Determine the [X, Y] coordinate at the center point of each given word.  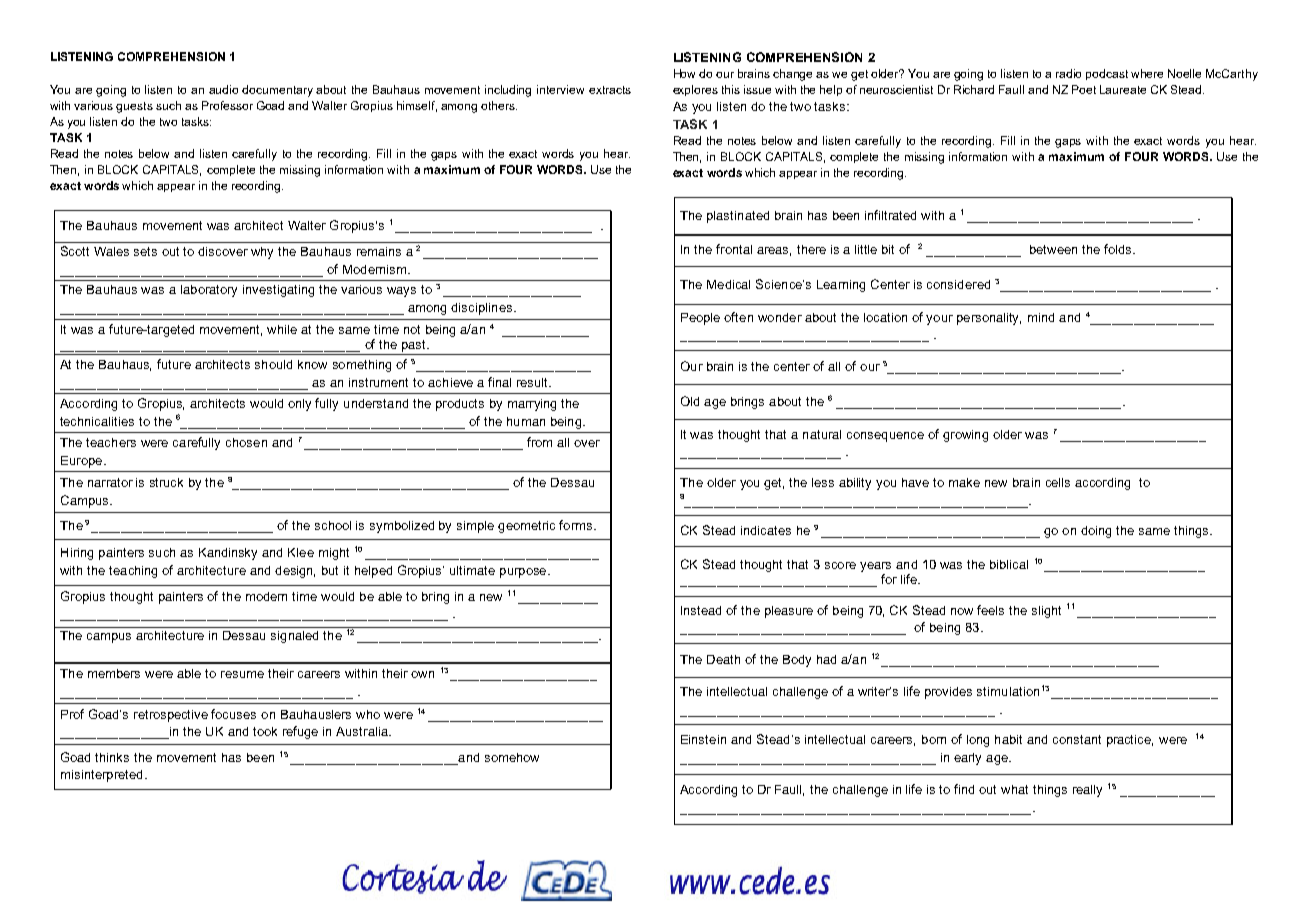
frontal [734, 249]
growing [965, 436]
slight [1046, 612]
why [262, 253]
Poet [1084, 89]
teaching [133, 572]
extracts [610, 90]
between [1053, 249]
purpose [524, 573]
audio [223, 89]
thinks [112, 757]
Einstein [703, 739]
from [539, 442]
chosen [246, 442]
